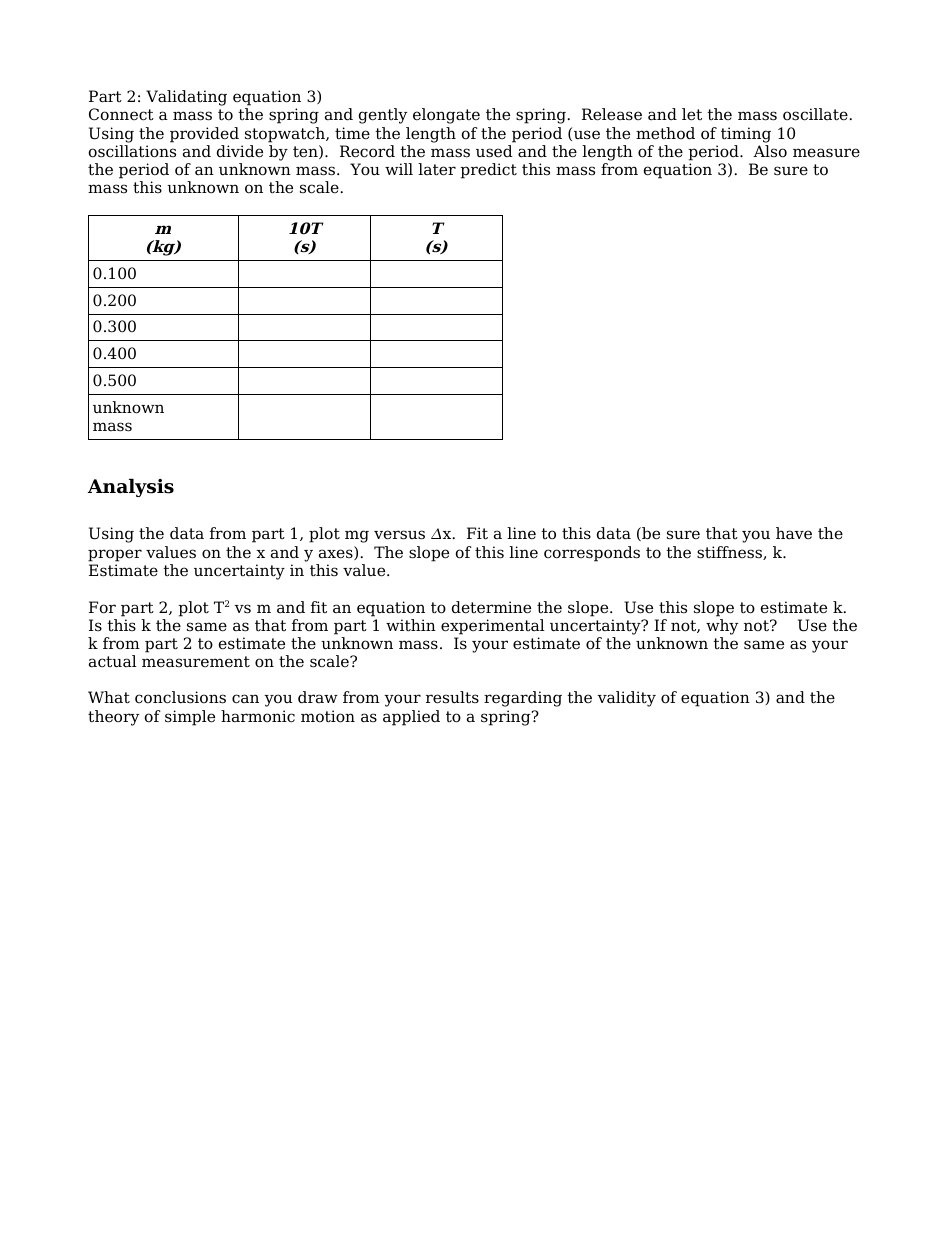 The image size is (952, 1233). Describe the element at coordinates (131, 487) in the page. I see `Analysis` at that location.
